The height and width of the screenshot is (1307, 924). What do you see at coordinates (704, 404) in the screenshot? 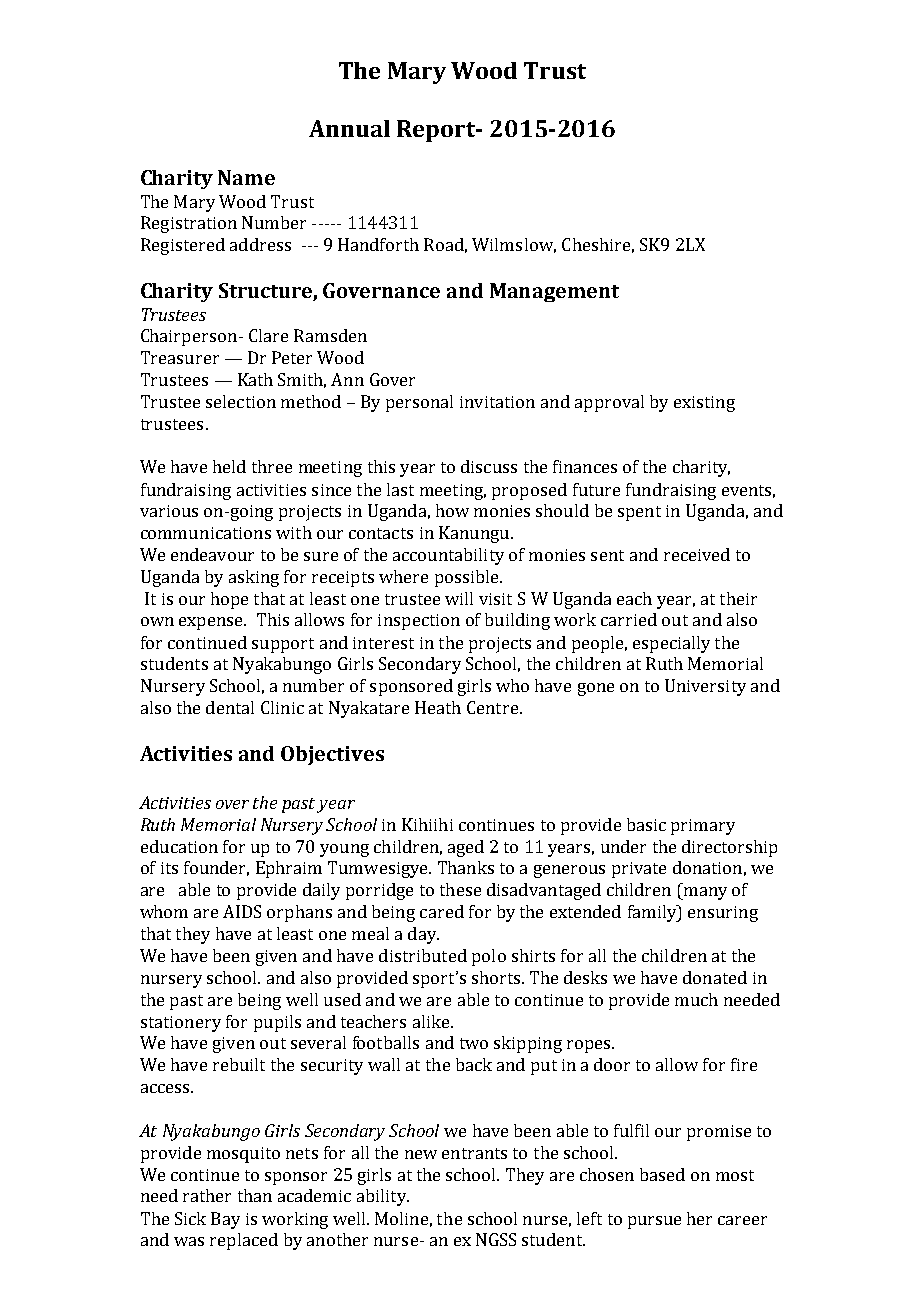
I see `existing` at bounding box center [704, 404].
